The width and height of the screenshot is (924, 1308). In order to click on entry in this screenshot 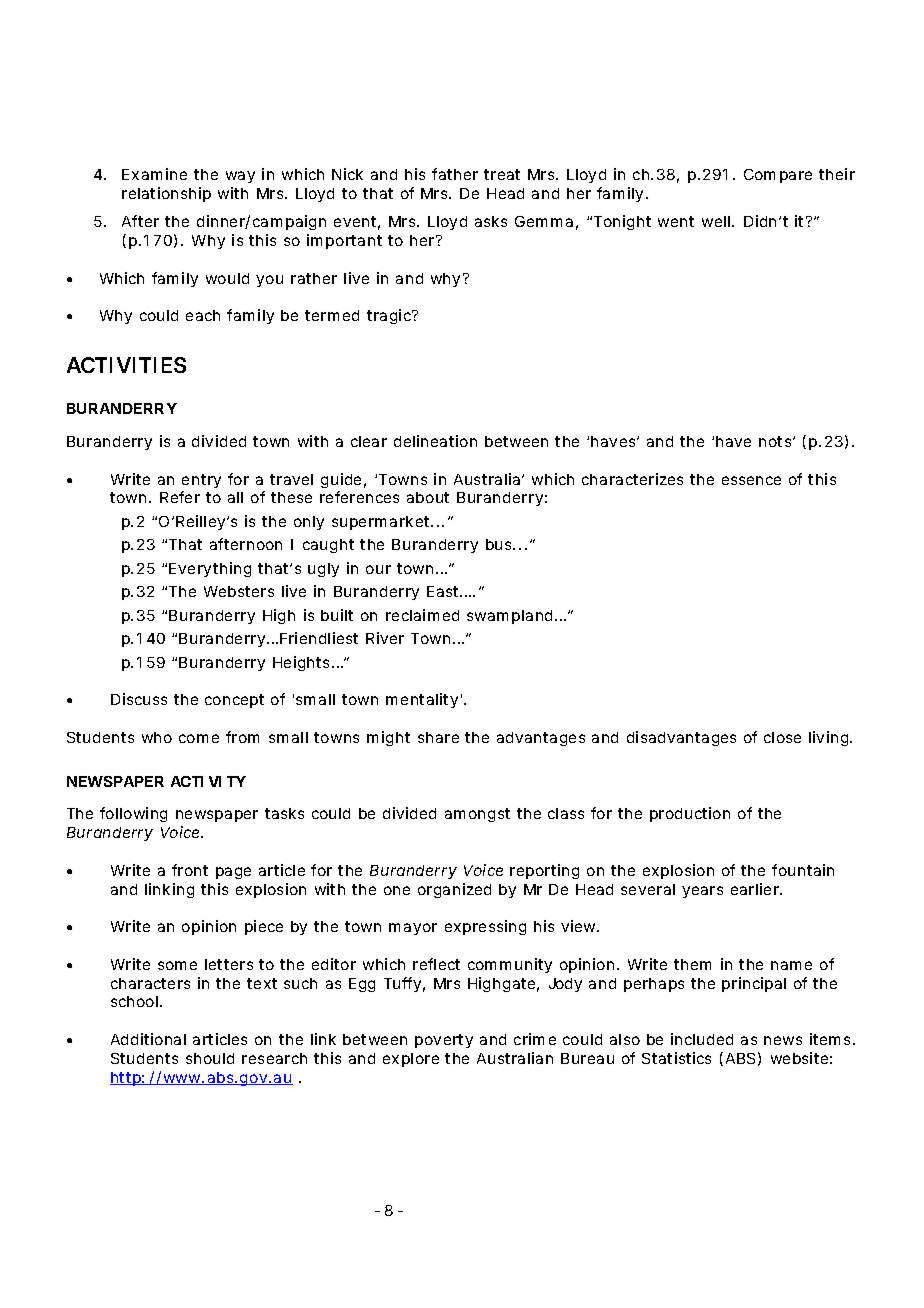, I will do `click(201, 481)`.
